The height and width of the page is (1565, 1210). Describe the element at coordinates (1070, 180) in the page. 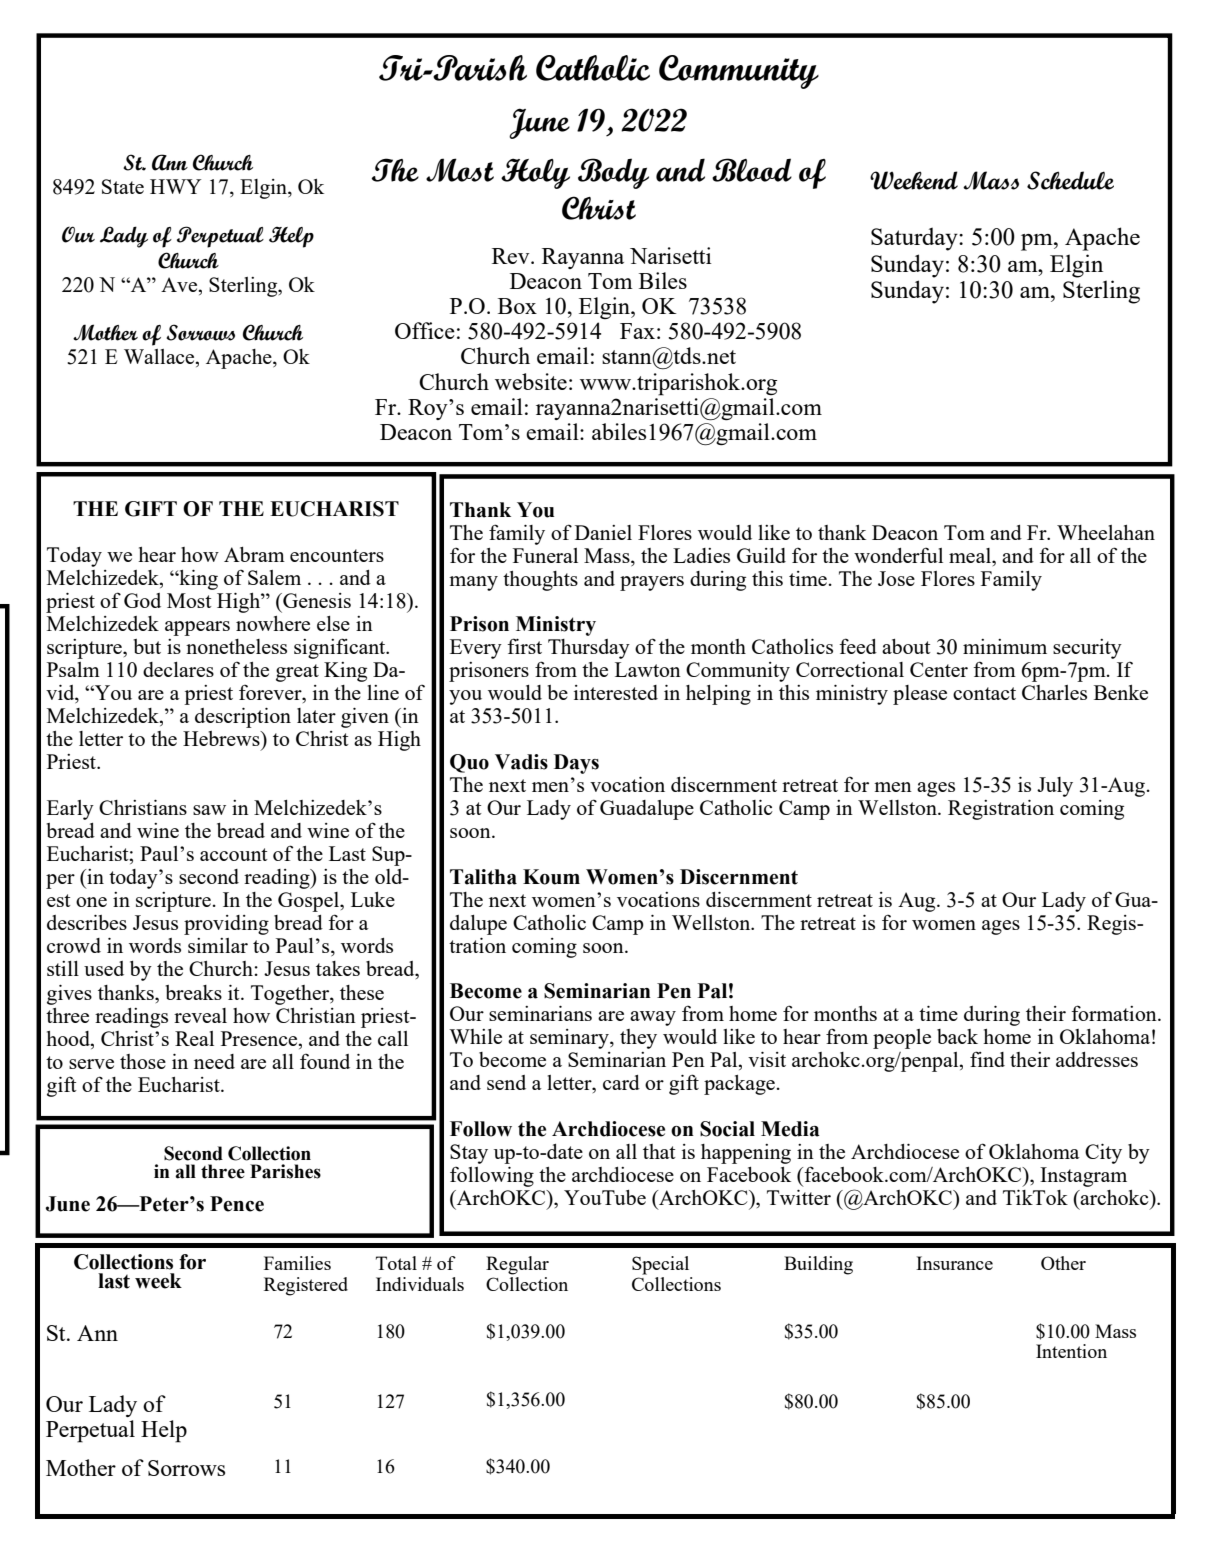

I see `Schedule` at that location.
